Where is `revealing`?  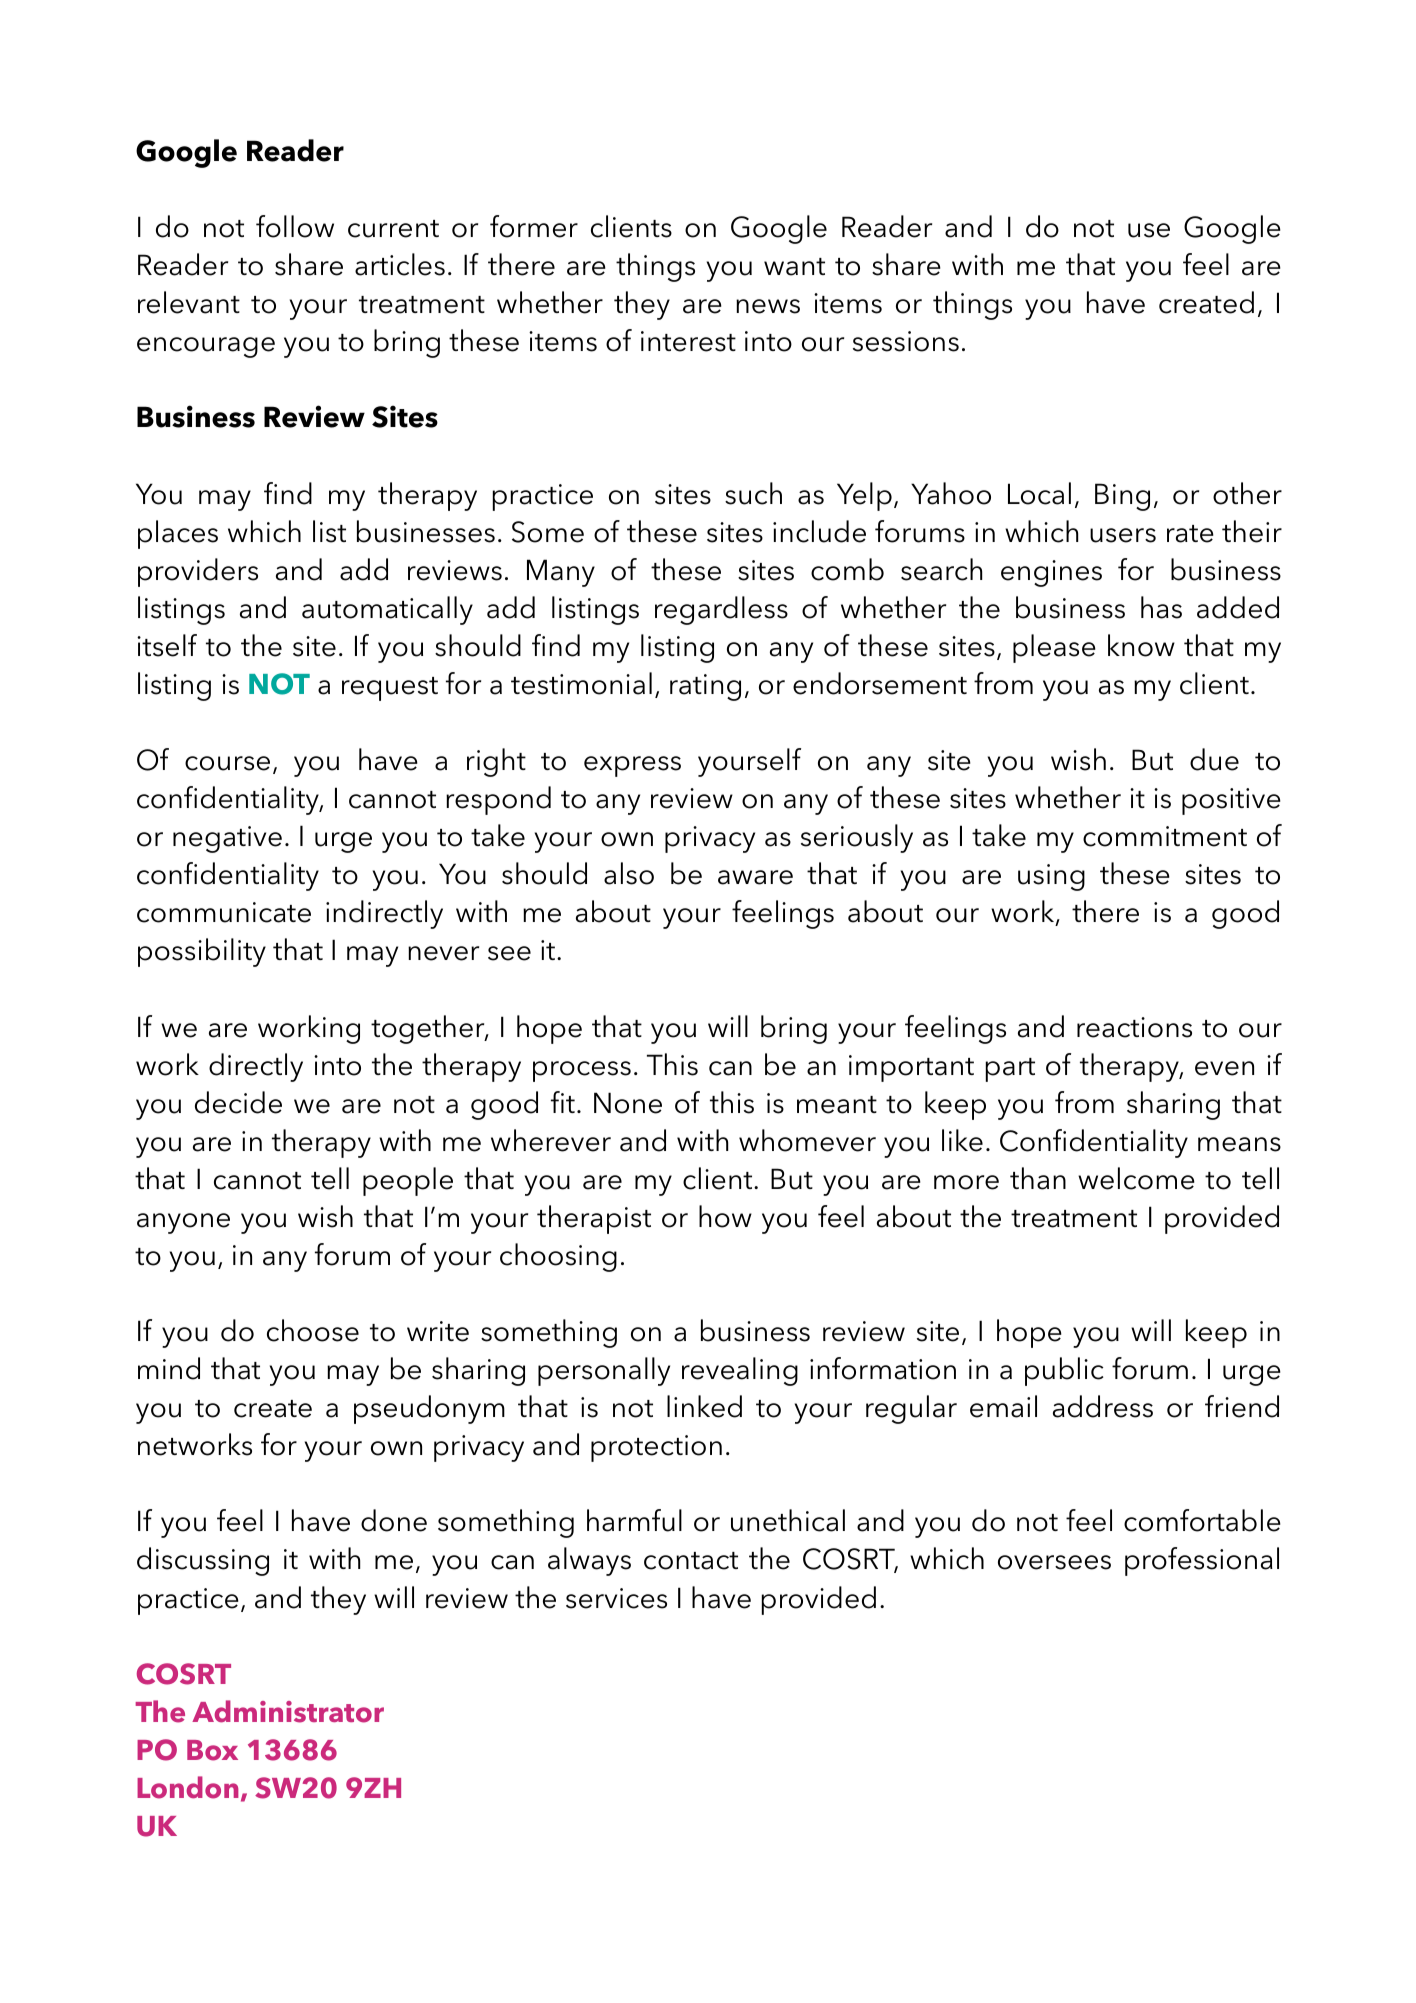 revealing is located at coordinates (740, 1371).
